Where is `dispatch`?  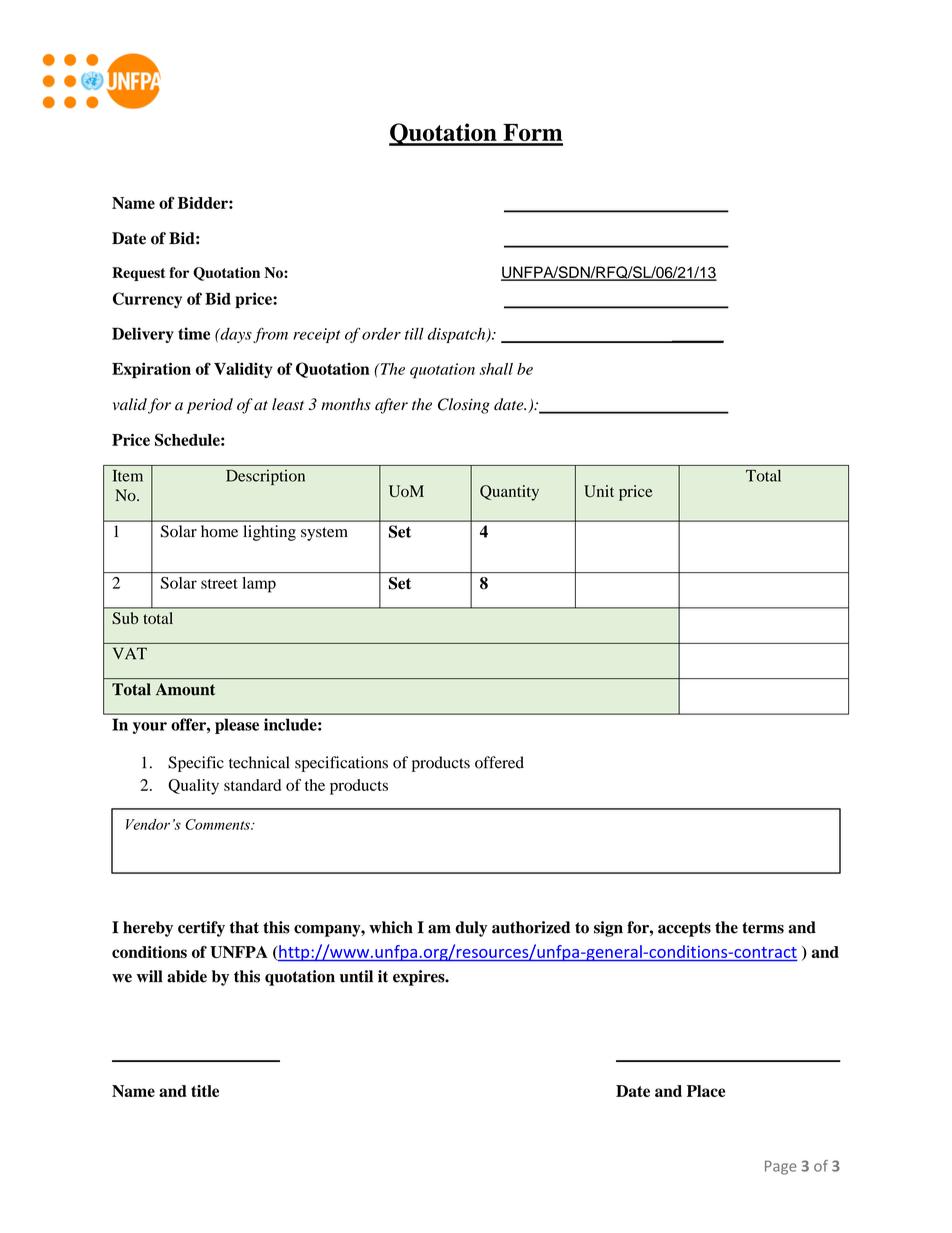 dispatch is located at coordinates (458, 335).
